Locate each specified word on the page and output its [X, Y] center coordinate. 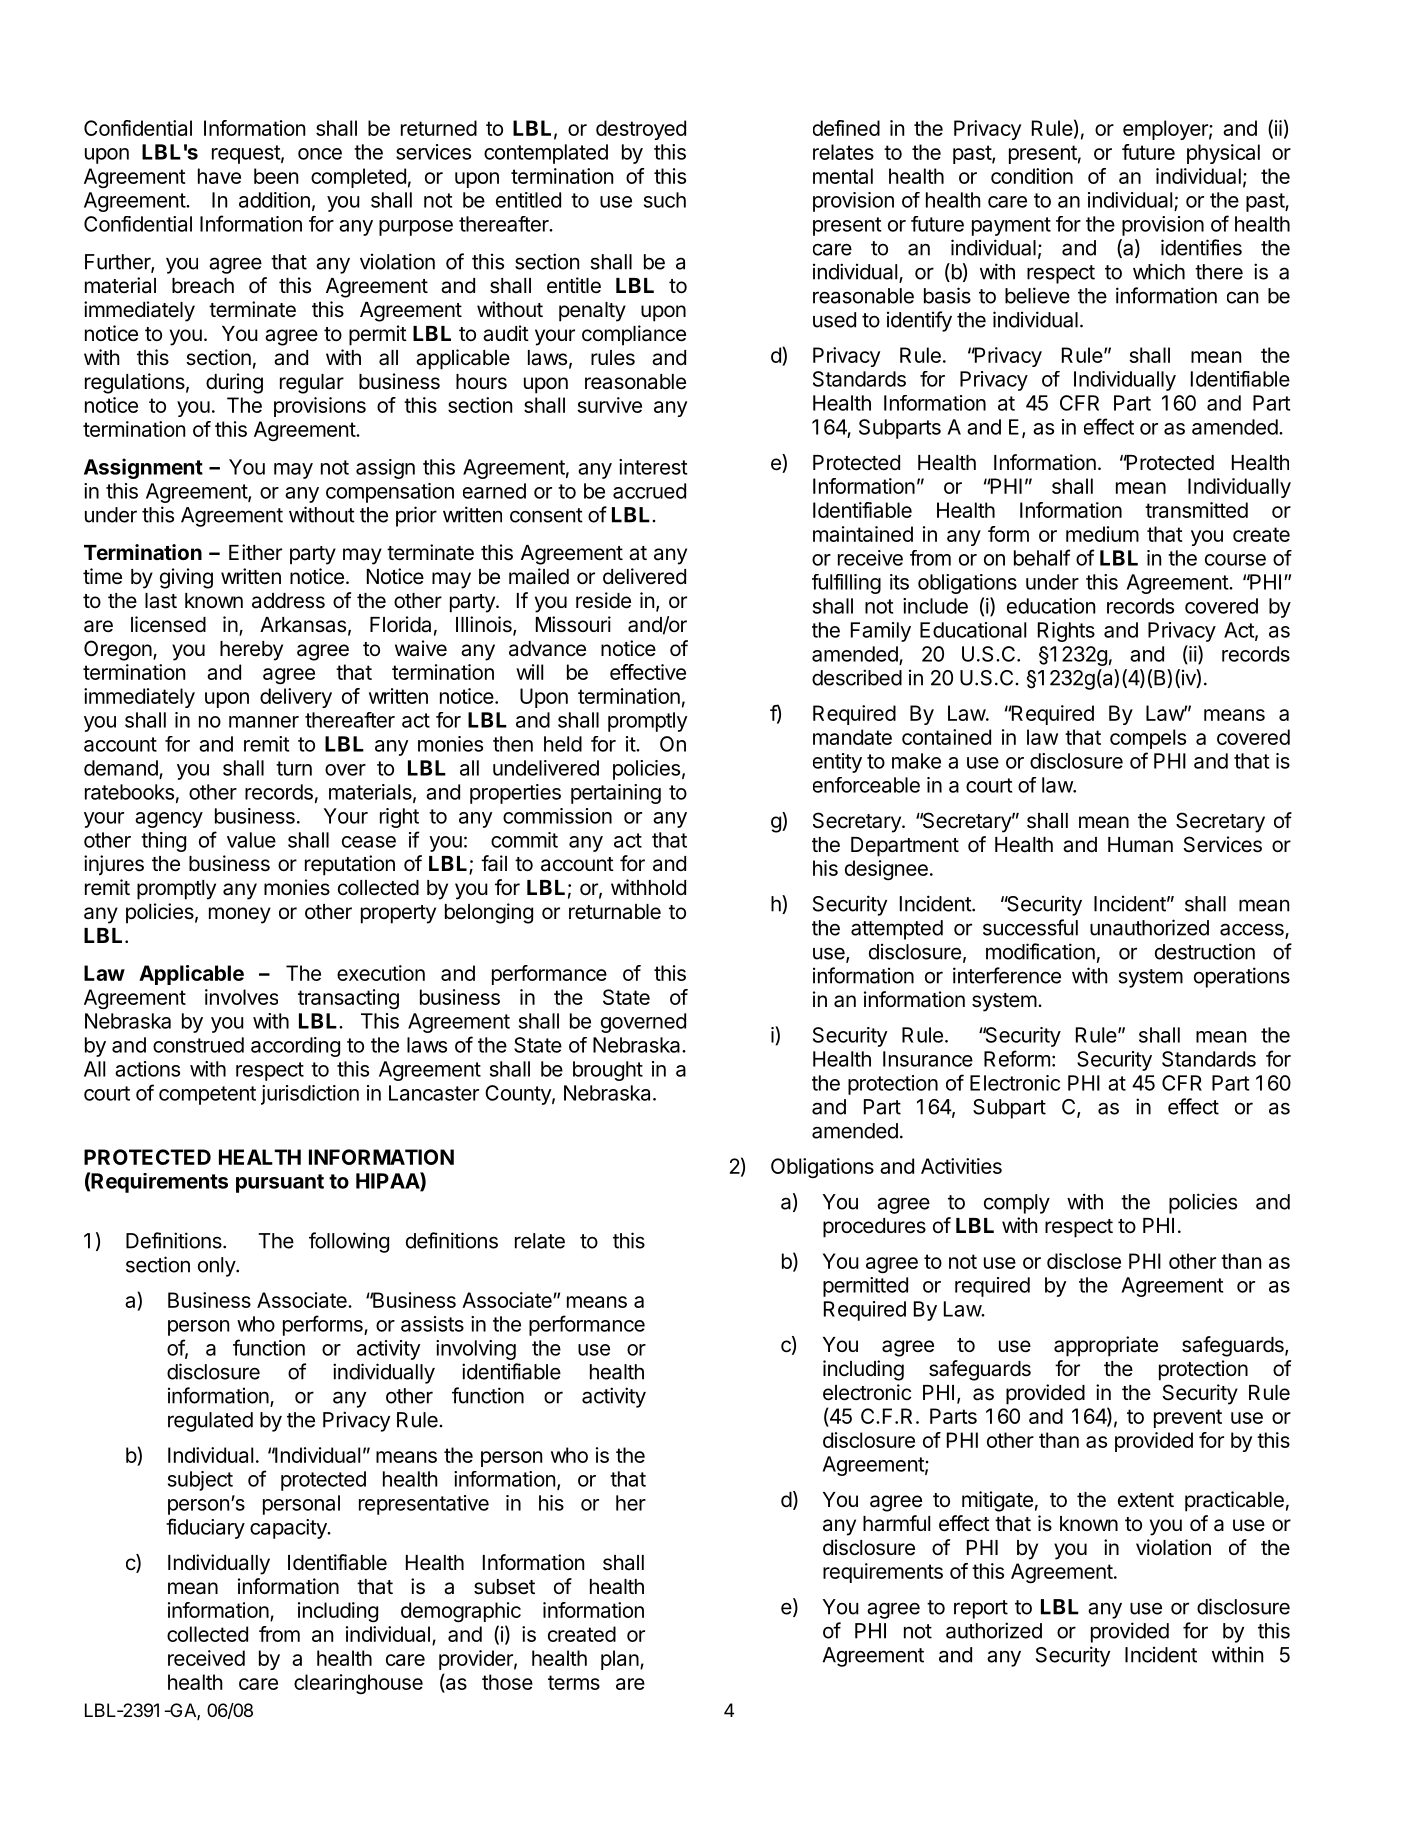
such [665, 200]
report [981, 1609]
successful [1030, 927]
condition [1032, 176]
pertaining [616, 794]
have [219, 176]
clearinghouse [358, 1684]
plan [620, 1660]
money [240, 915]
